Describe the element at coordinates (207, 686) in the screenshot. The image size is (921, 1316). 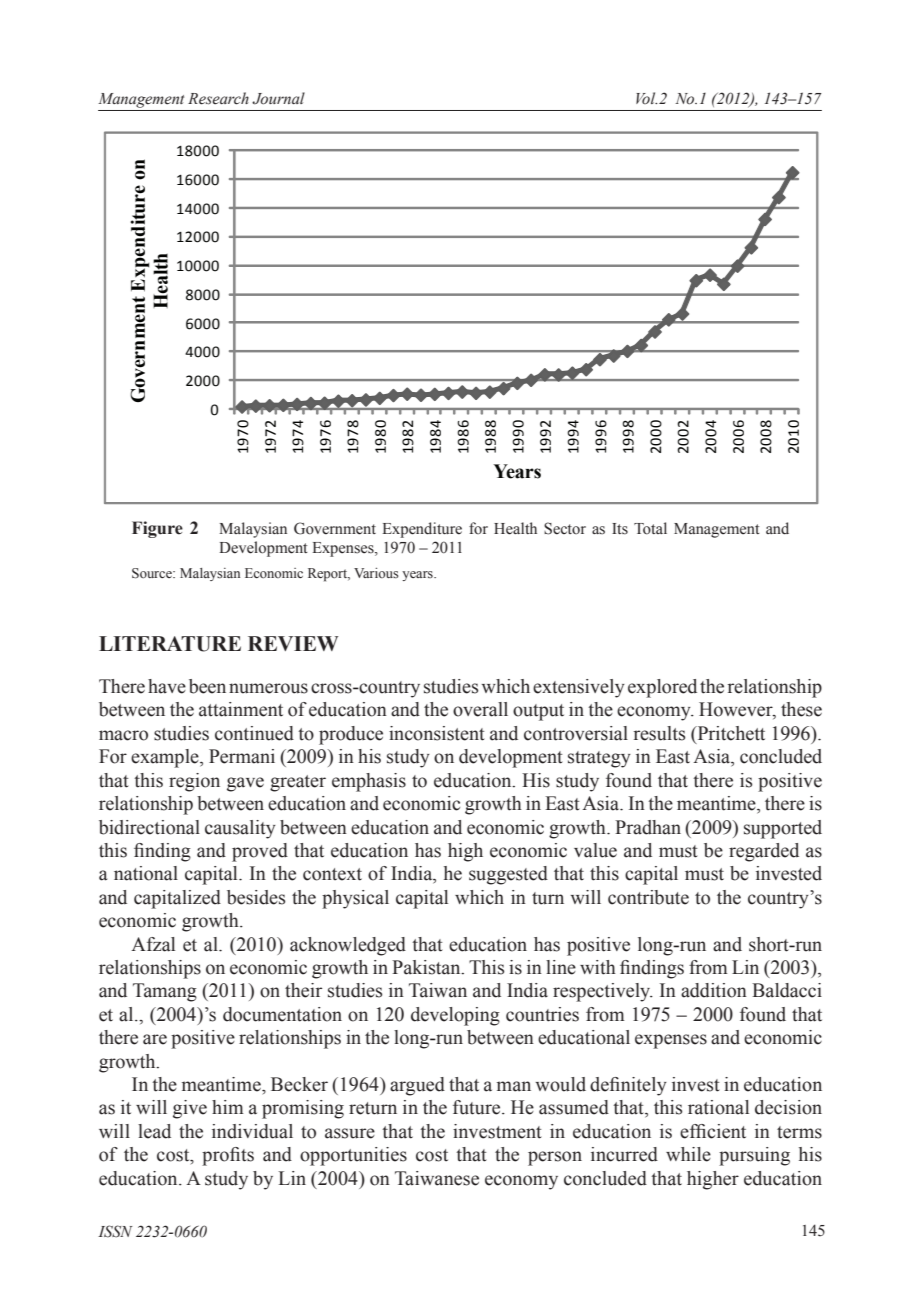
I see `been` at that location.
